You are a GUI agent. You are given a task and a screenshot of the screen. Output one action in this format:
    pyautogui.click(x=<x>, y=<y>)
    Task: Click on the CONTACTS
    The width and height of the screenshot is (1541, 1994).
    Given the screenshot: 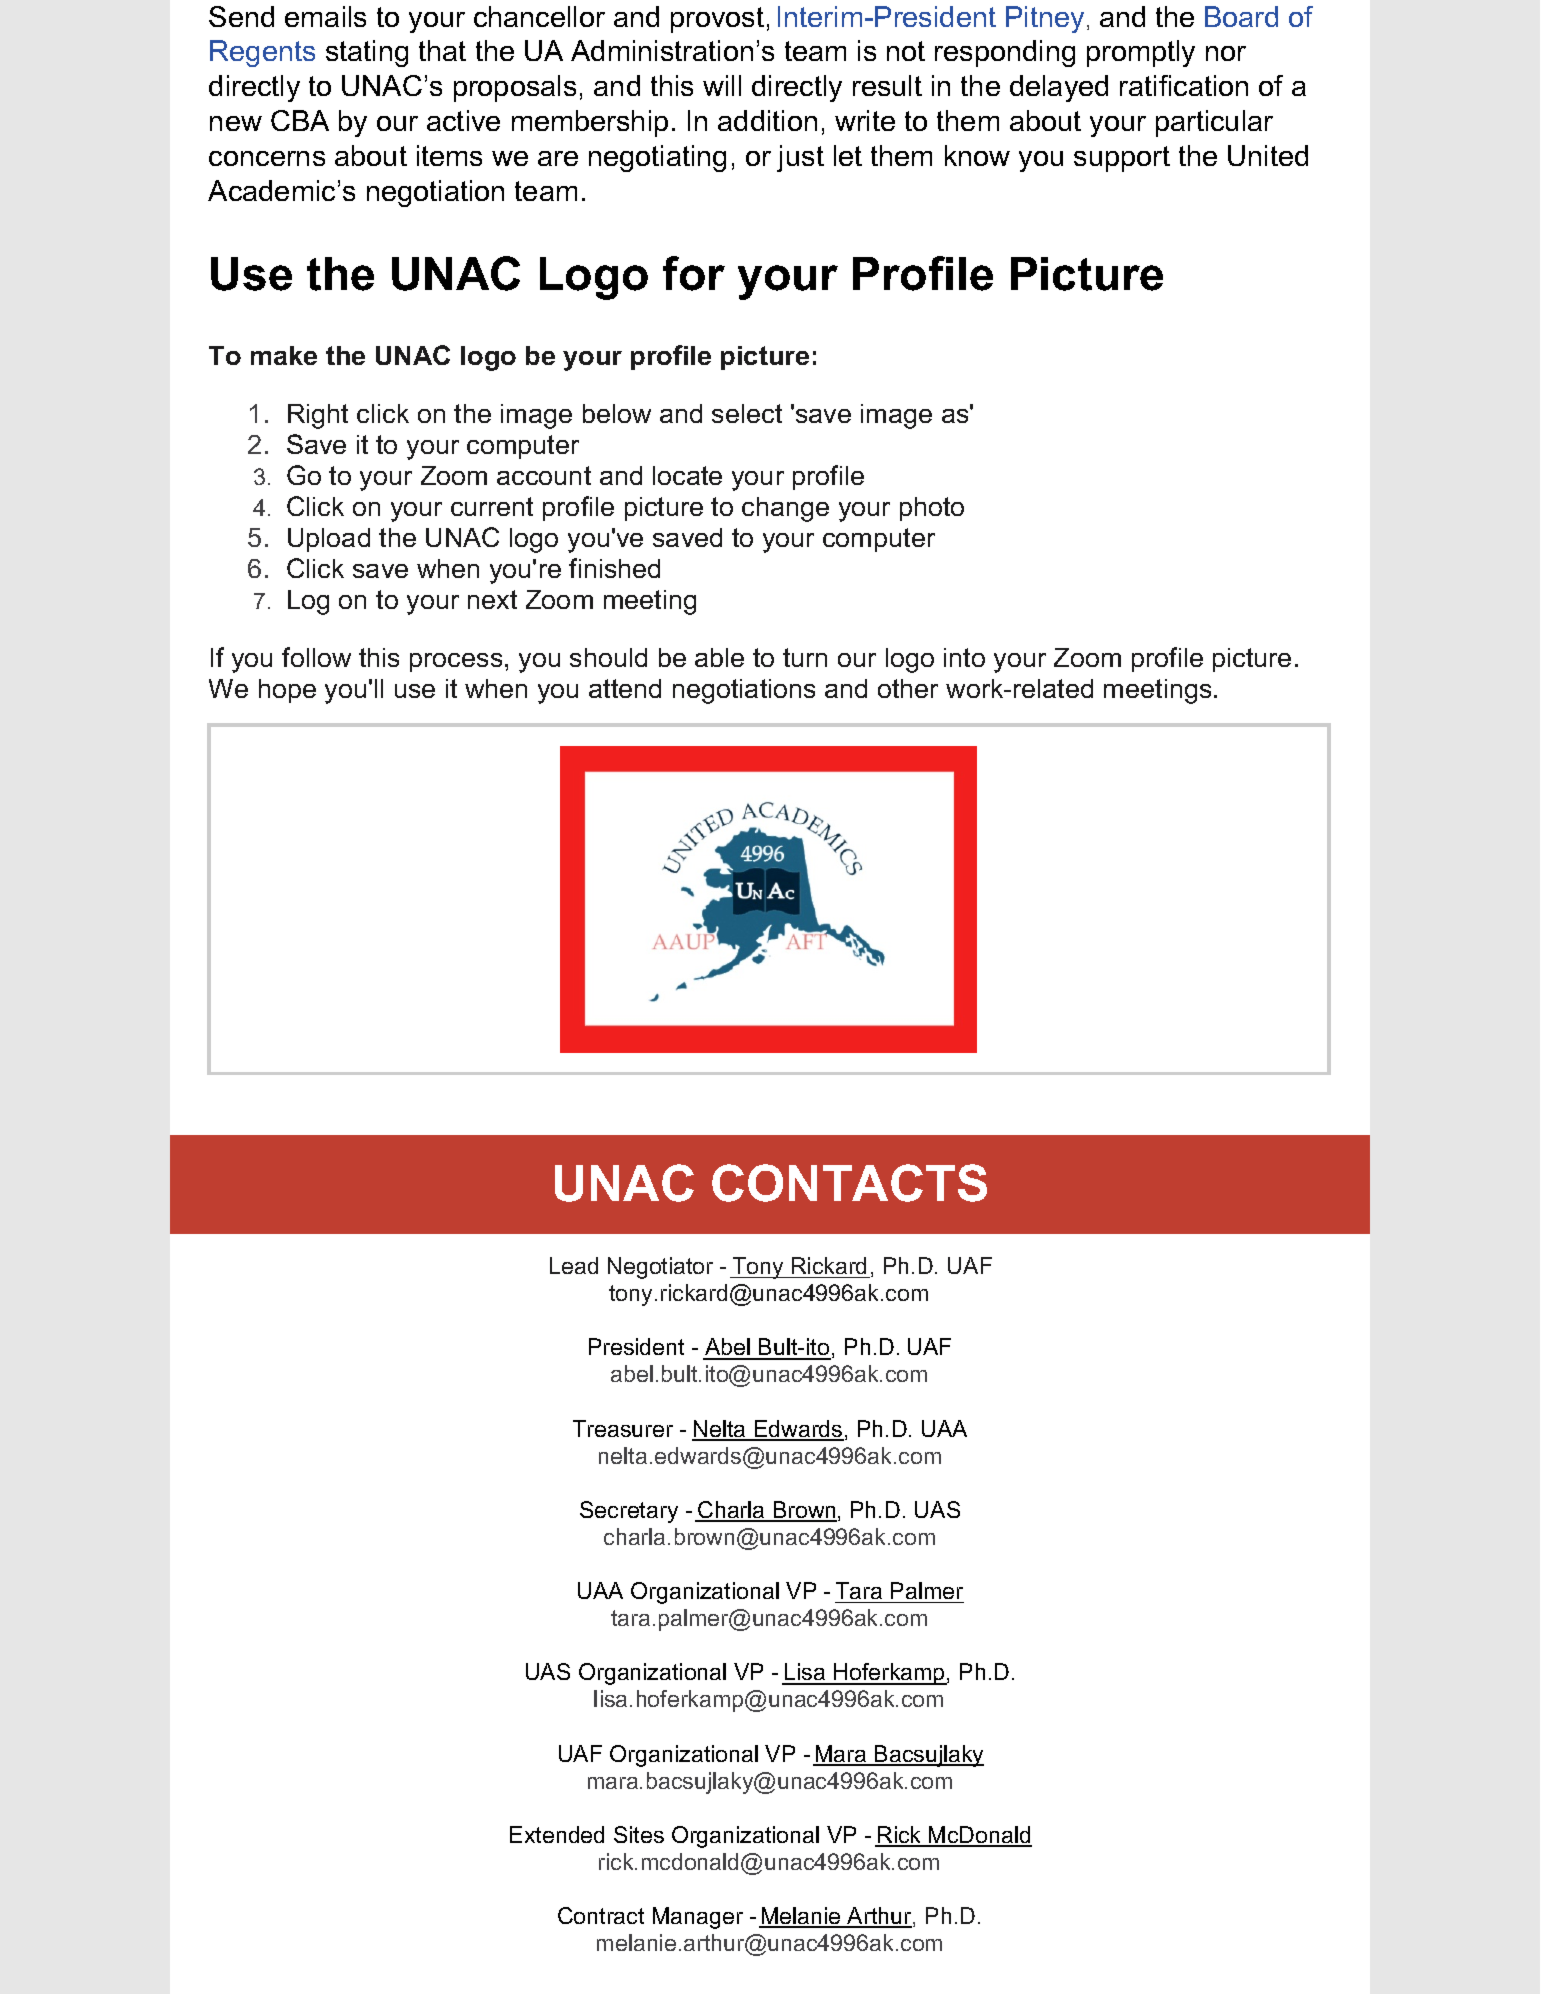 What is the action you would take?
    pyautogui.click(x=849, y=1183)
